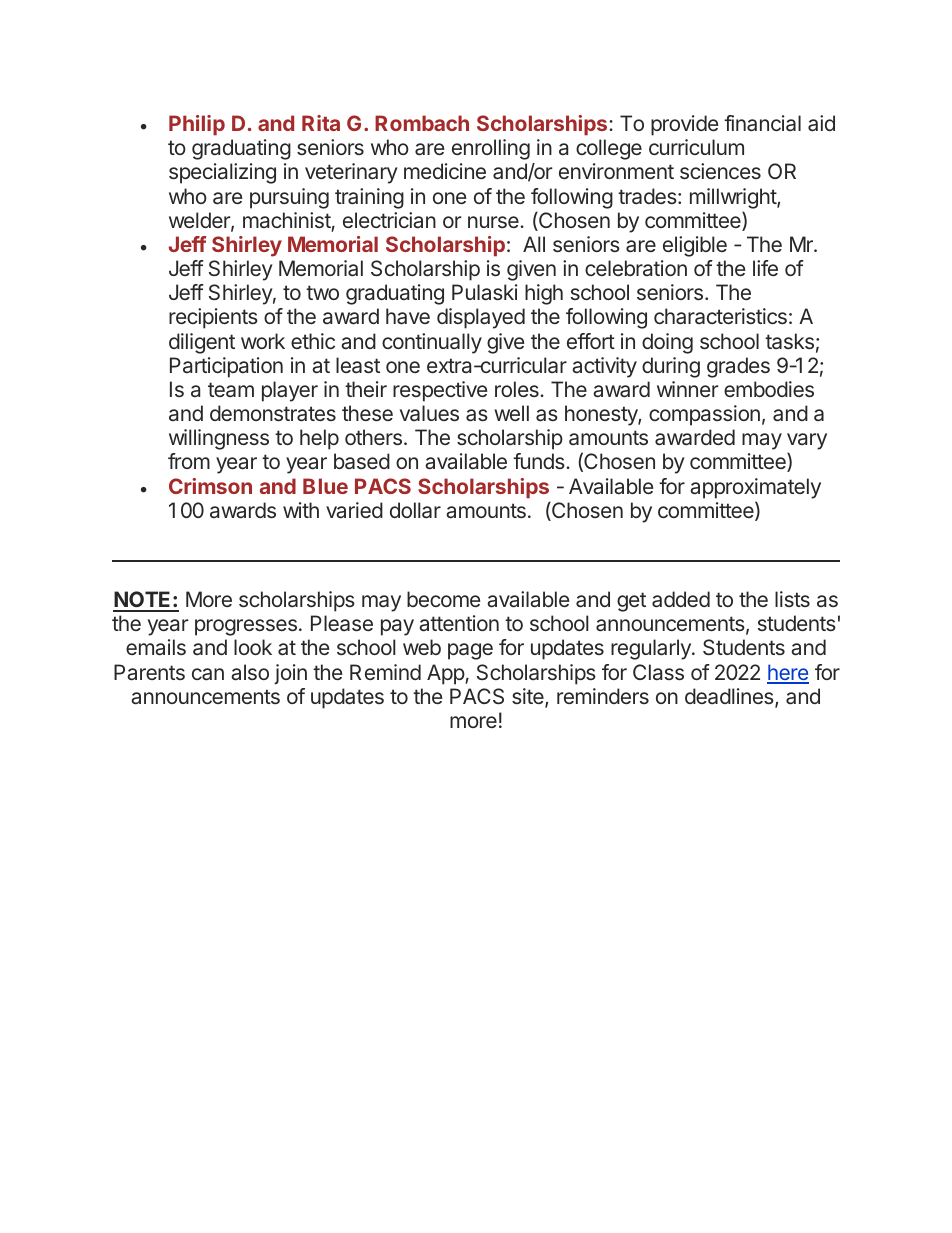 This image has height=1233, width=952. I want to click on site, so click(529, 697).
